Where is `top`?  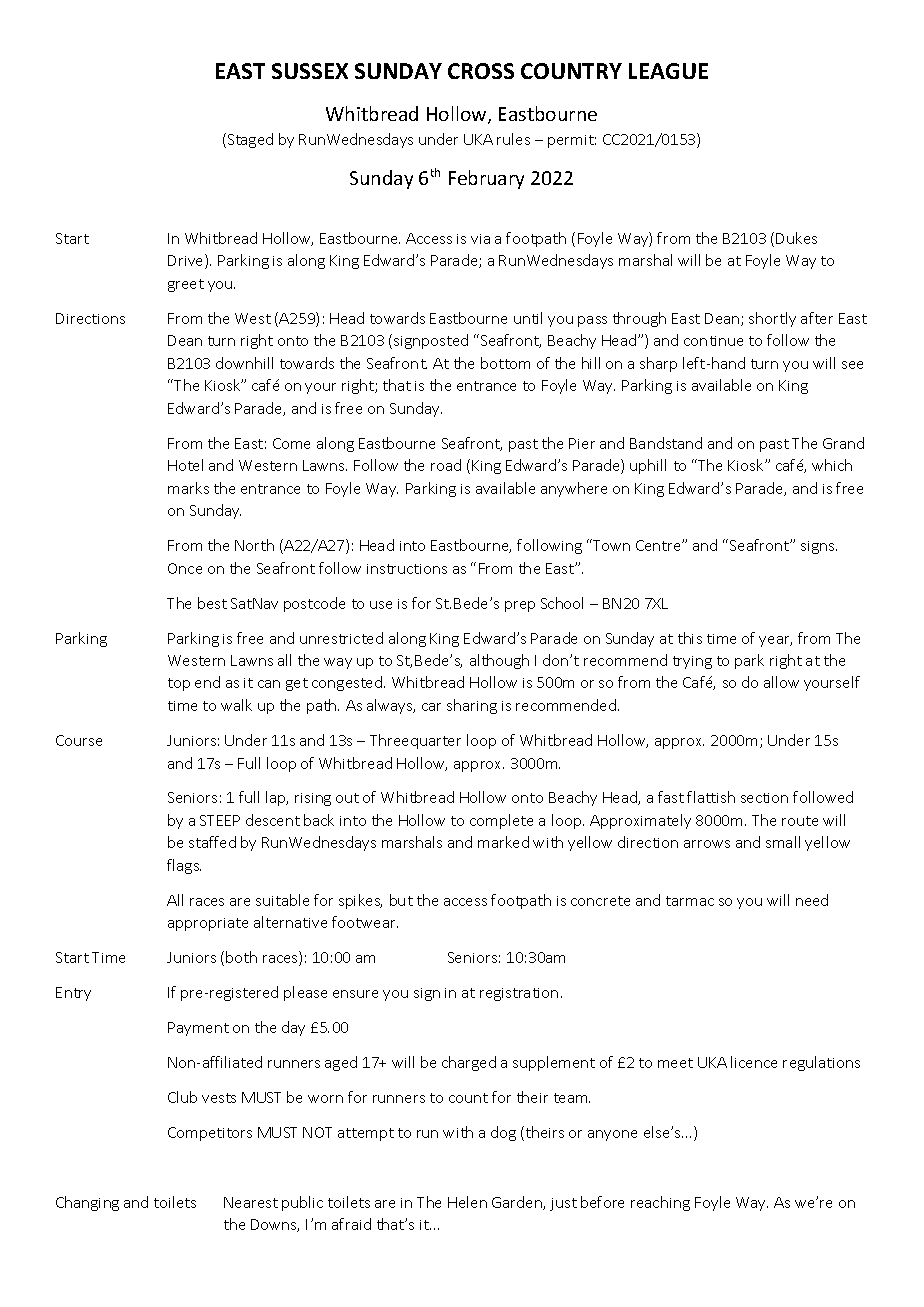 top is located at coordinates (179, 684).
